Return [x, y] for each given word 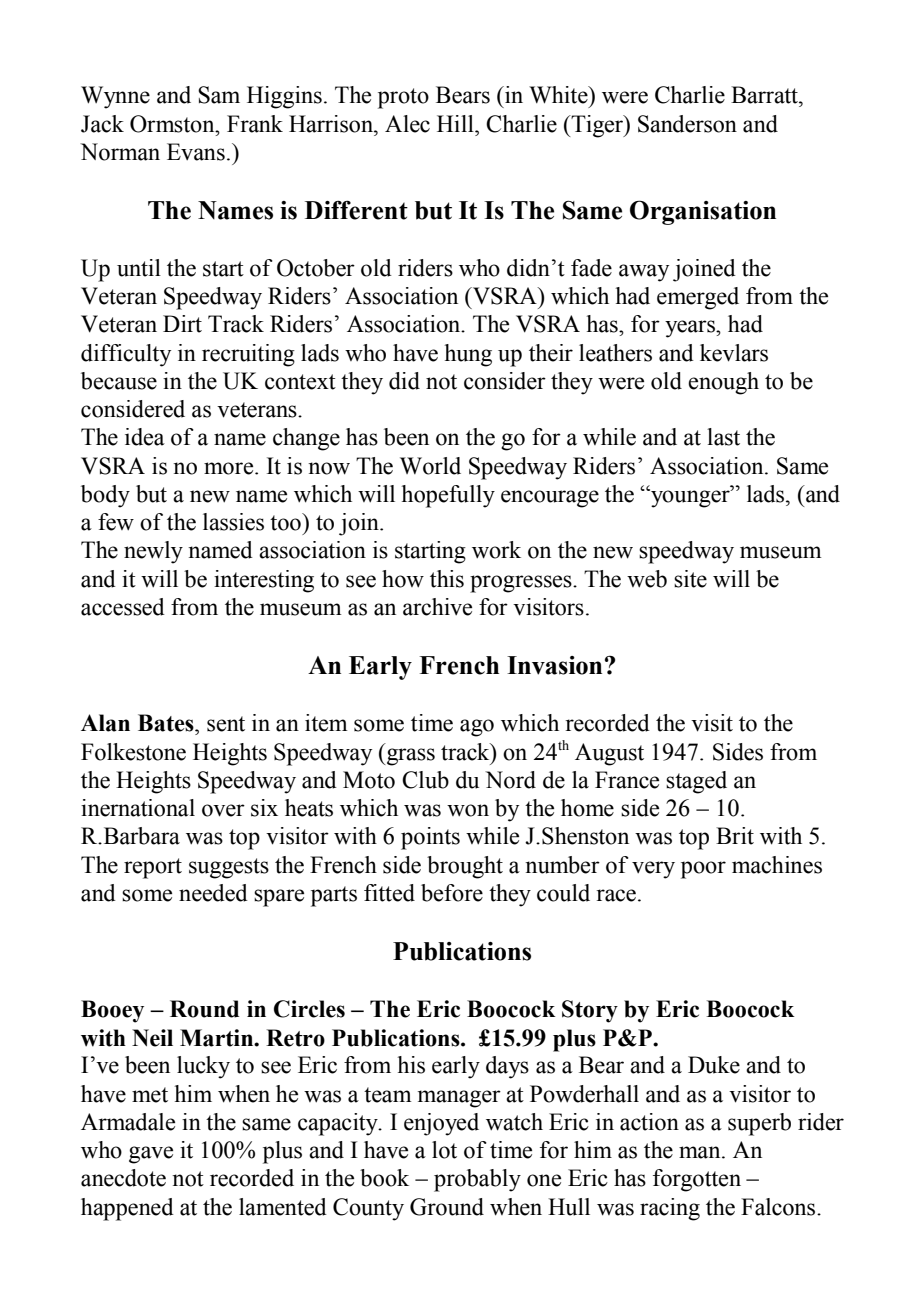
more [230, 468]
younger [690, 498]
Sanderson [687, 124]
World [430, 466]
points [430, 838]
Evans [196, 152]
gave [151, 1155]
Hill [456, 123]
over [223, 810]
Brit [735, 836]
